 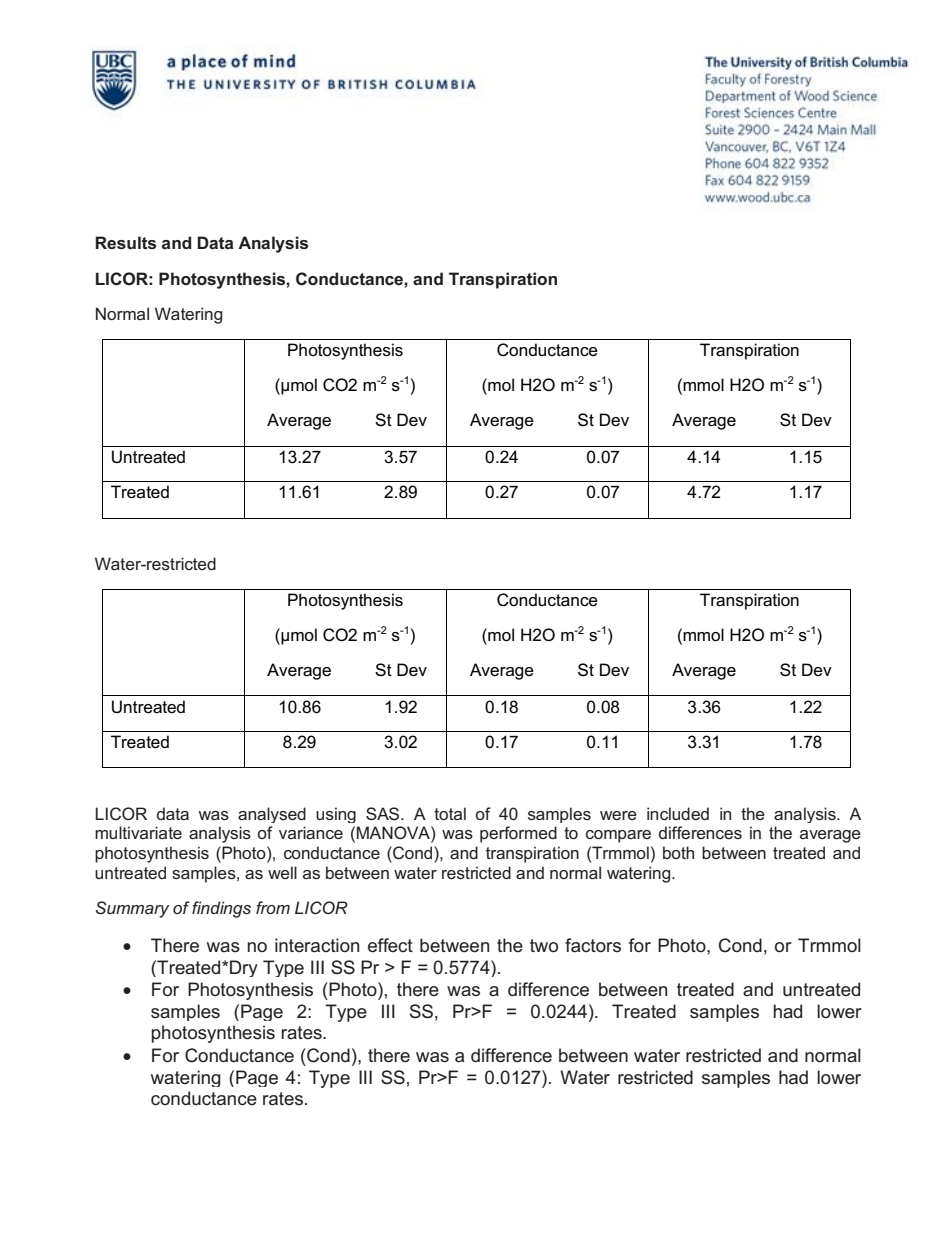 I want to click on Results, so click(x=126, y=242).
